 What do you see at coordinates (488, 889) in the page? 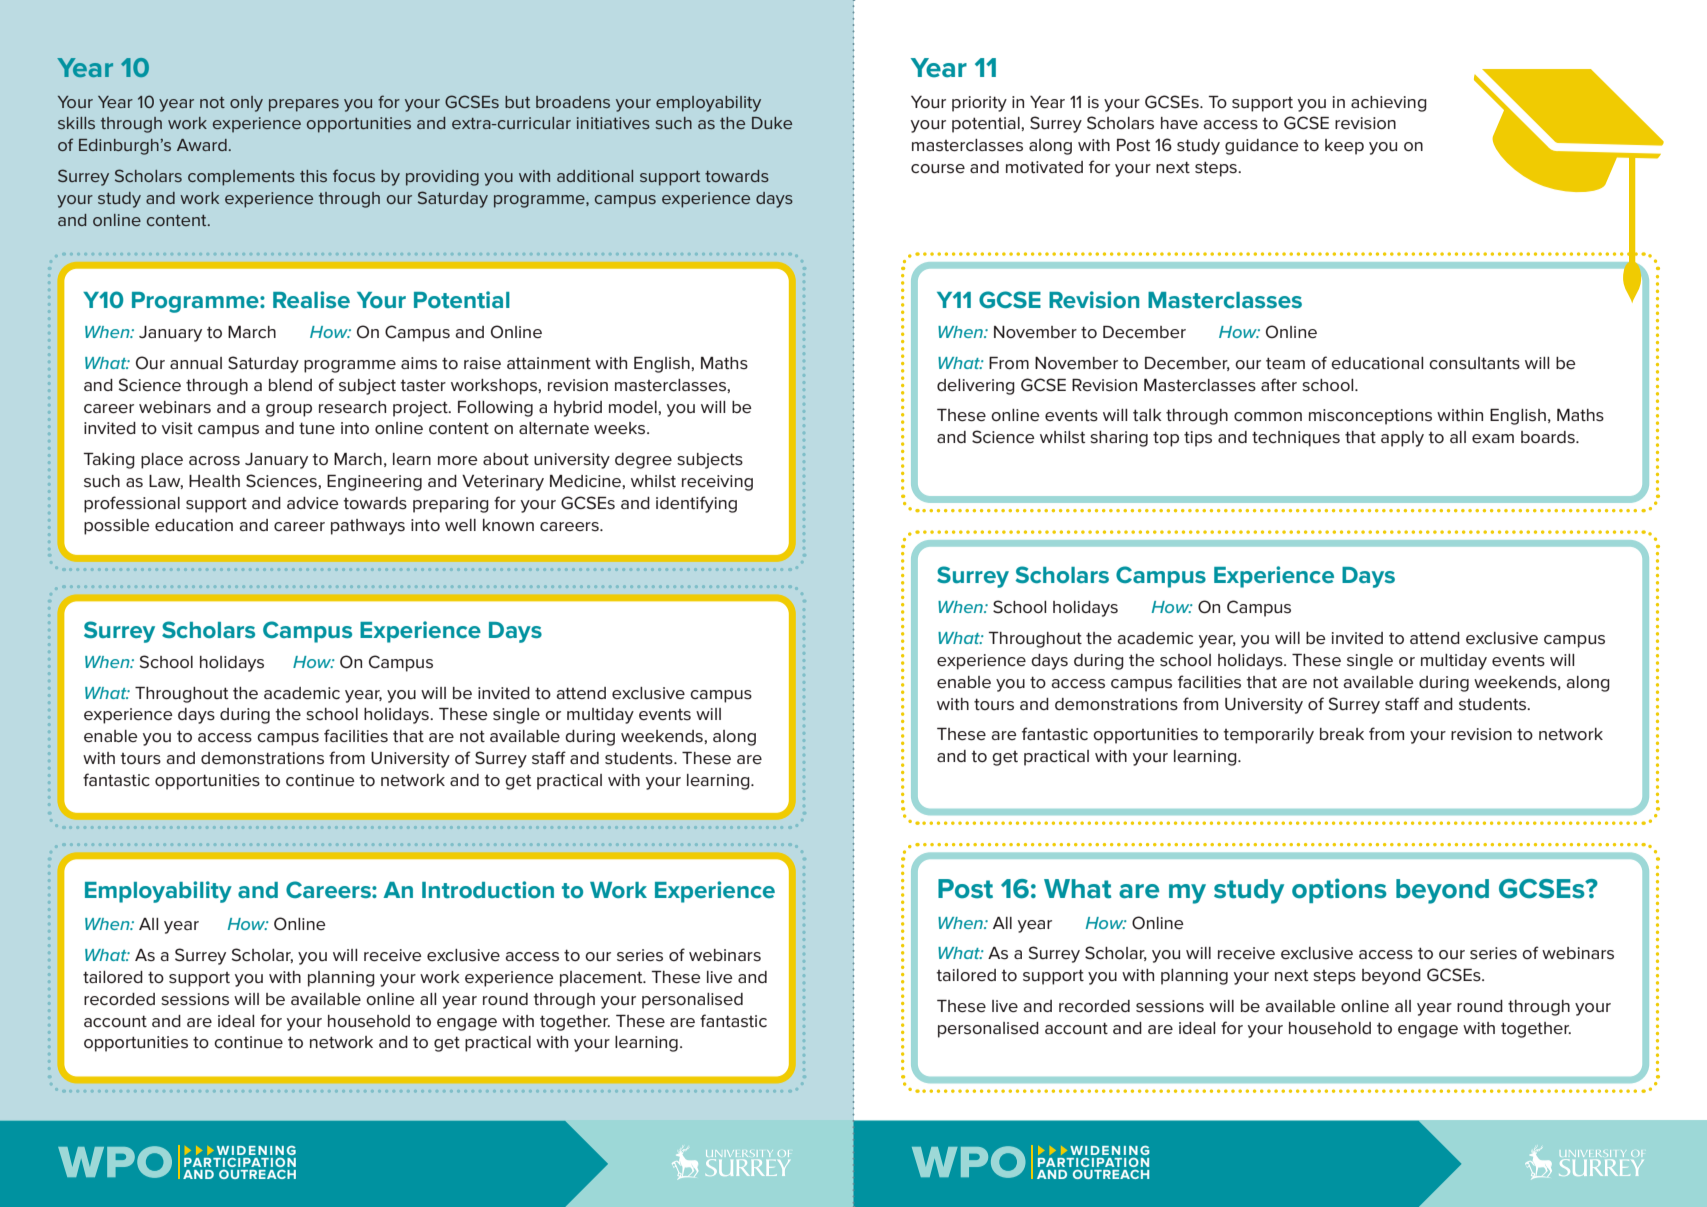
I see `Introduction` at bounding box center [488, 889].
